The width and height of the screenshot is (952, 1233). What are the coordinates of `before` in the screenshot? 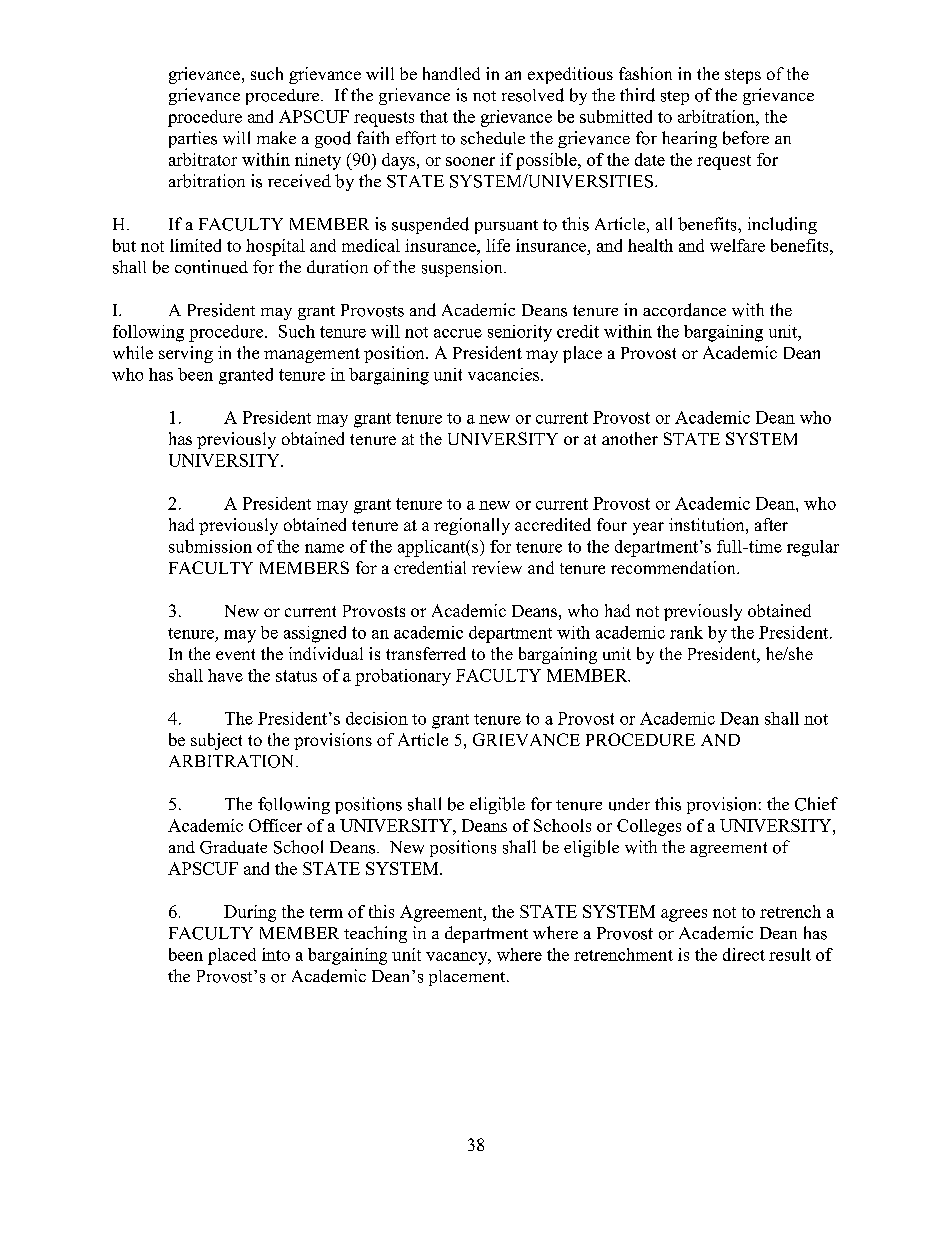 It's located at (746, 138).
